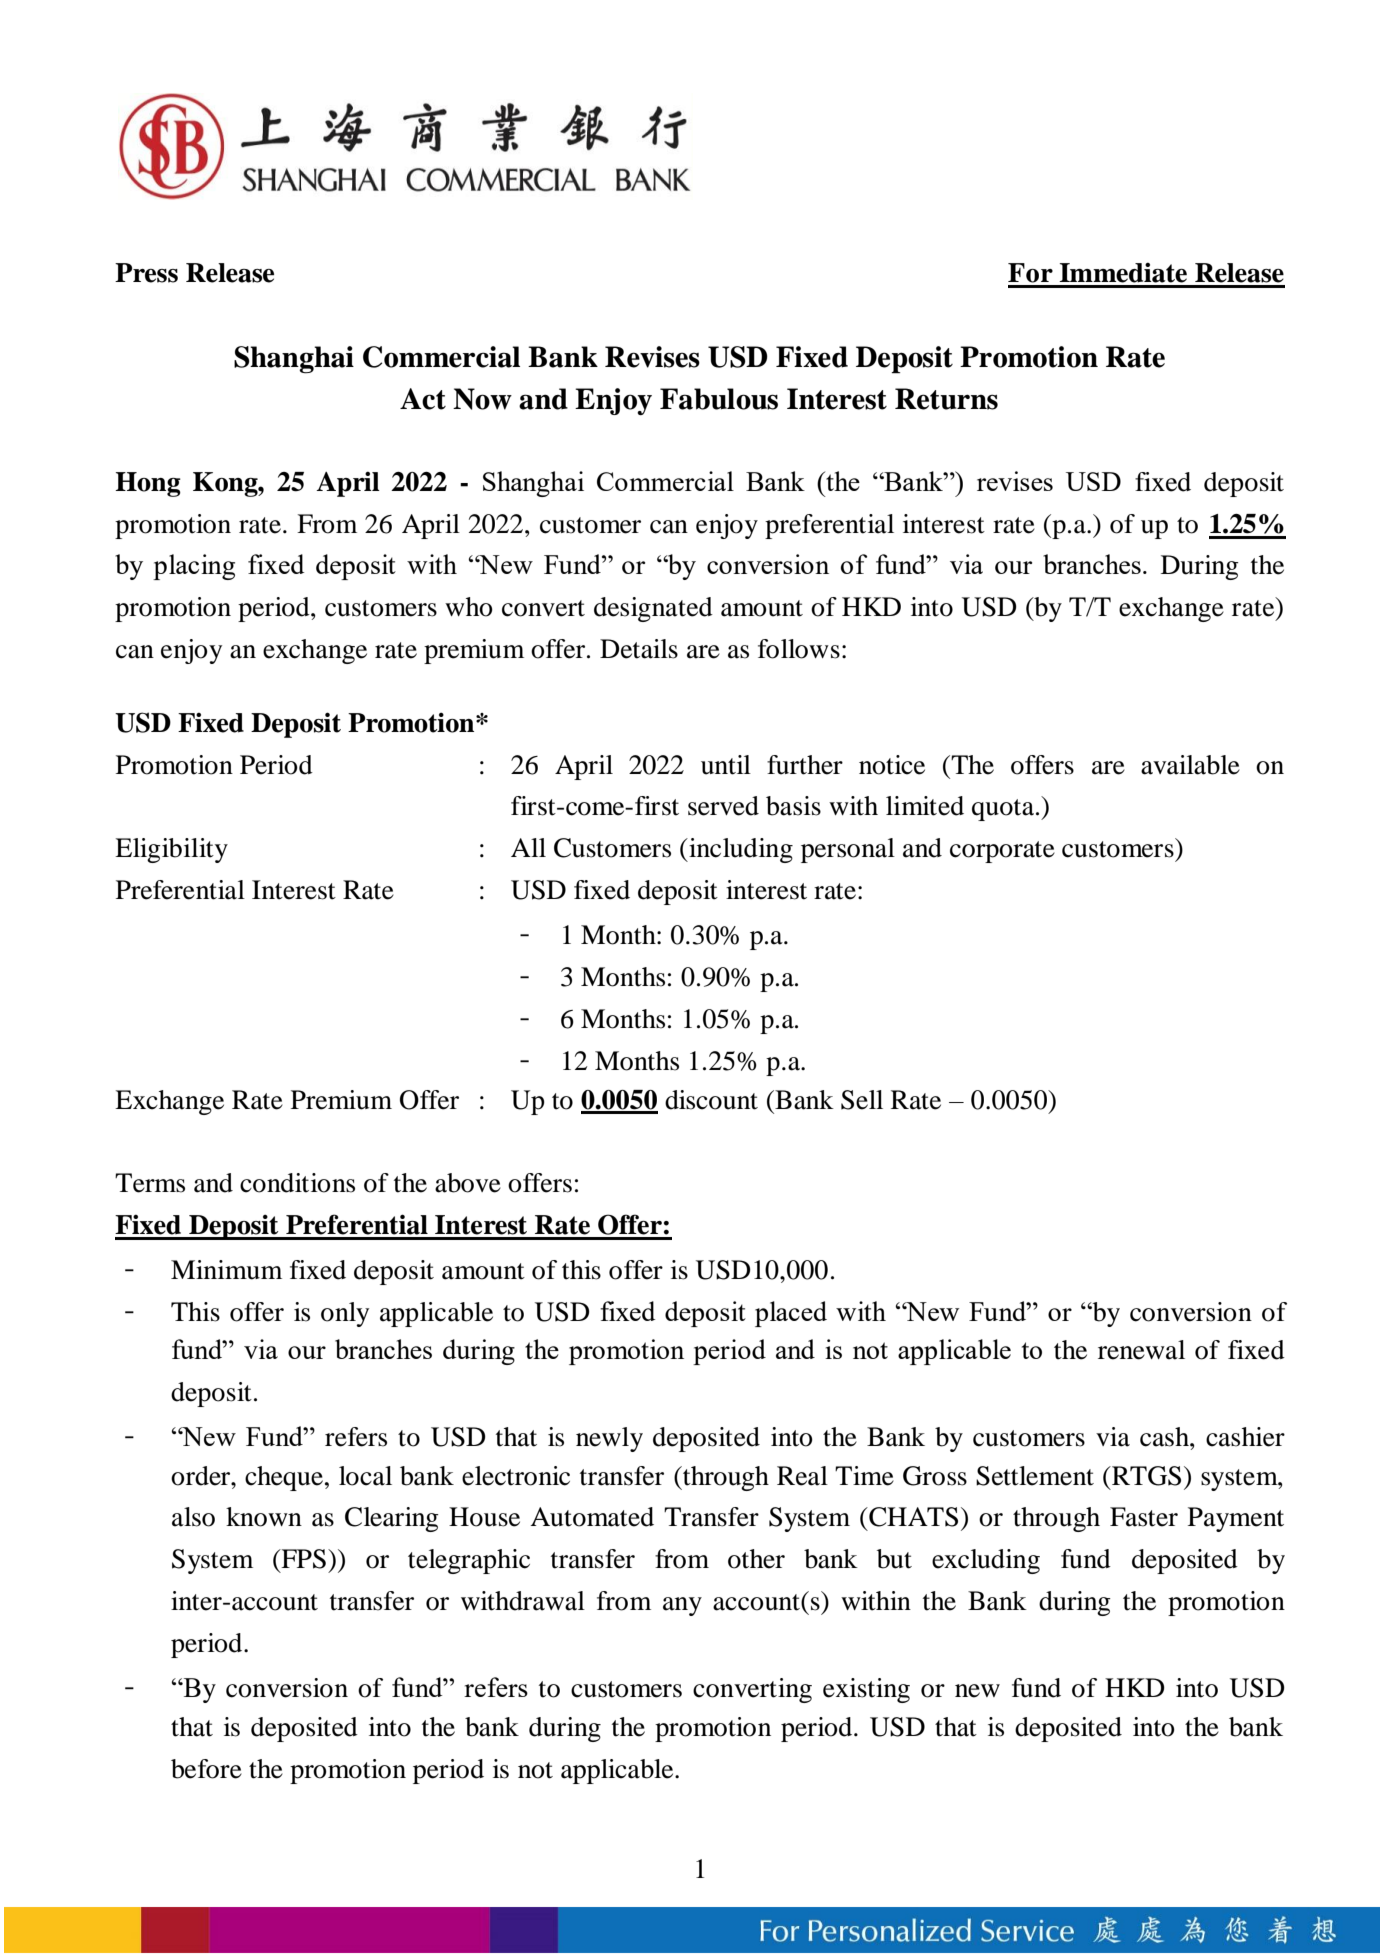  Describe the element at coordinates (297, 1183) in the page. I see `conditions` at that location.
